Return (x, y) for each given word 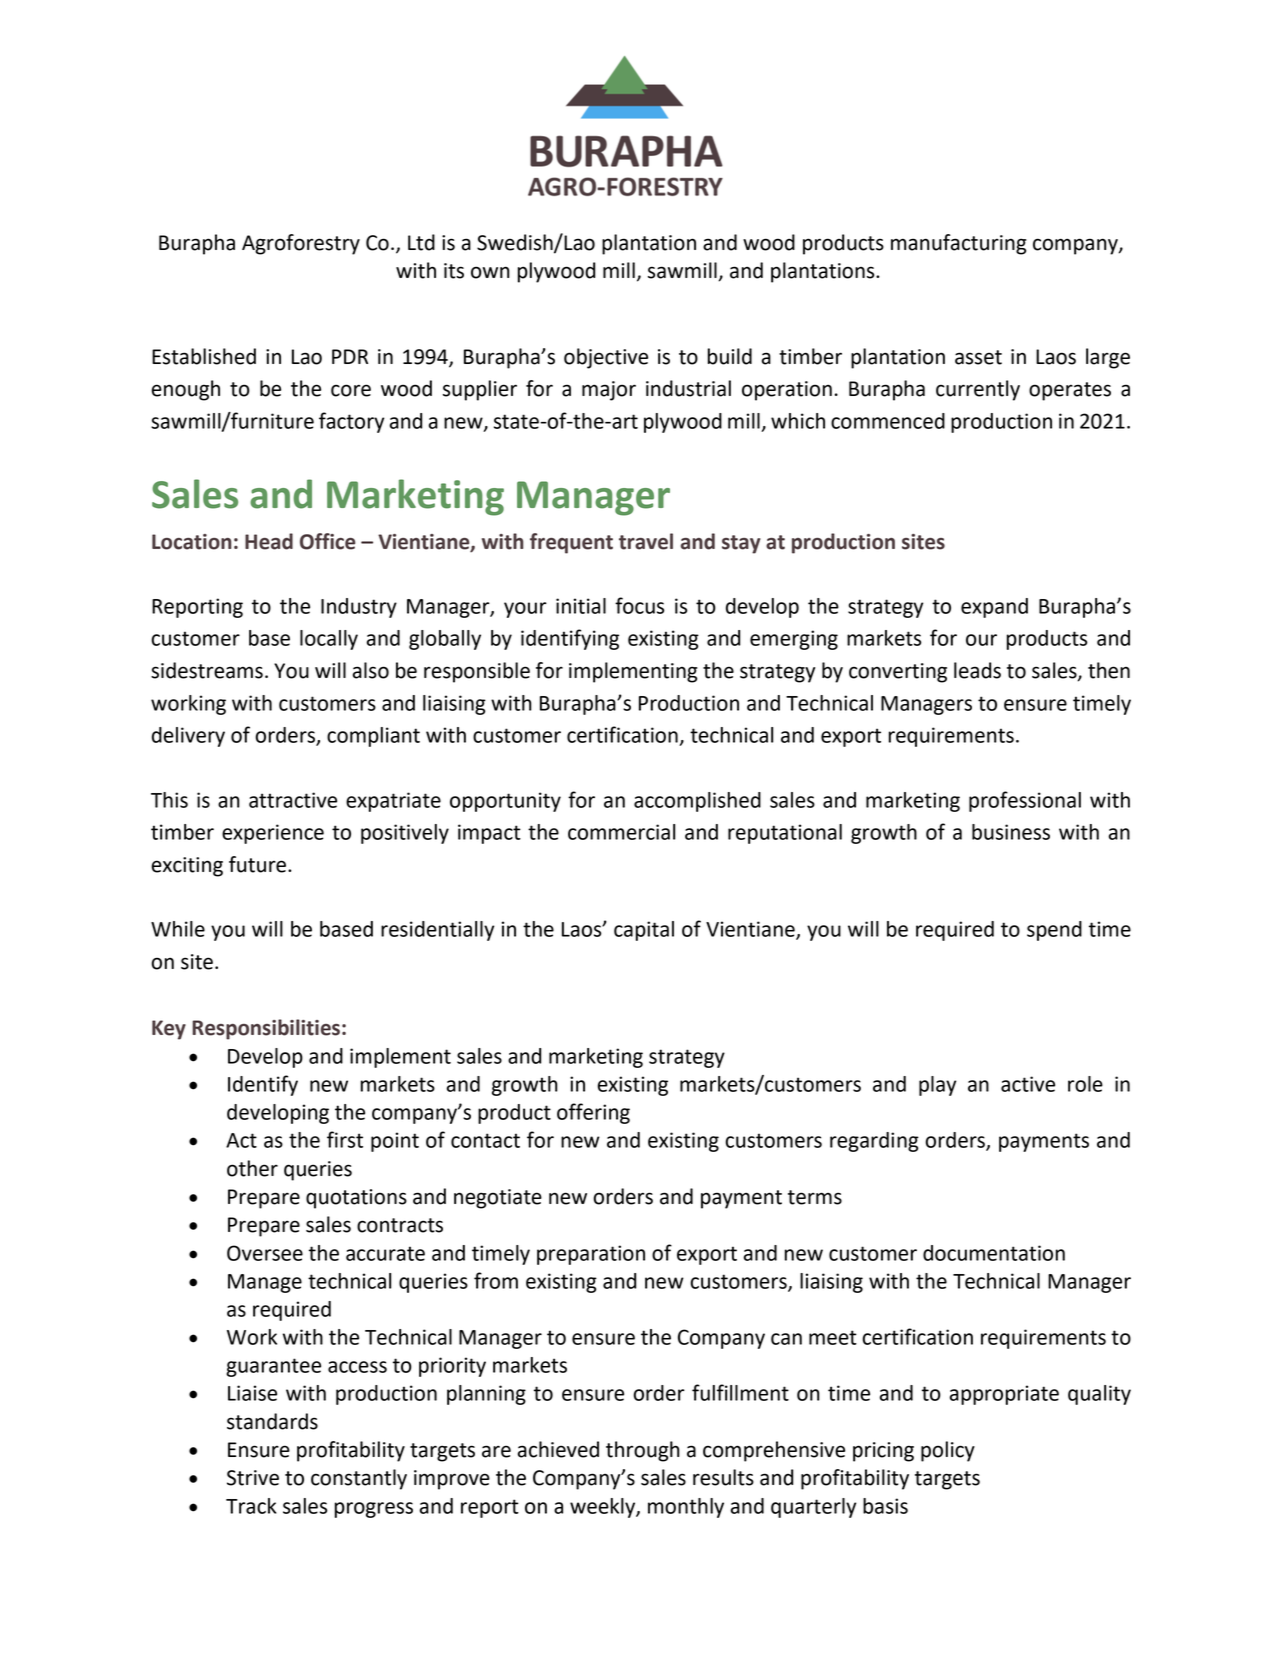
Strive (253, 1478)
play (937, 1086)
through (643, 1451)
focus (639, 605)
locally (329, 640)
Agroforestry (301, 244)
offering (593, 1113)
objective (606, 358)
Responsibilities (266, 1029)
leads (977, 670)
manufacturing (958, 244)
